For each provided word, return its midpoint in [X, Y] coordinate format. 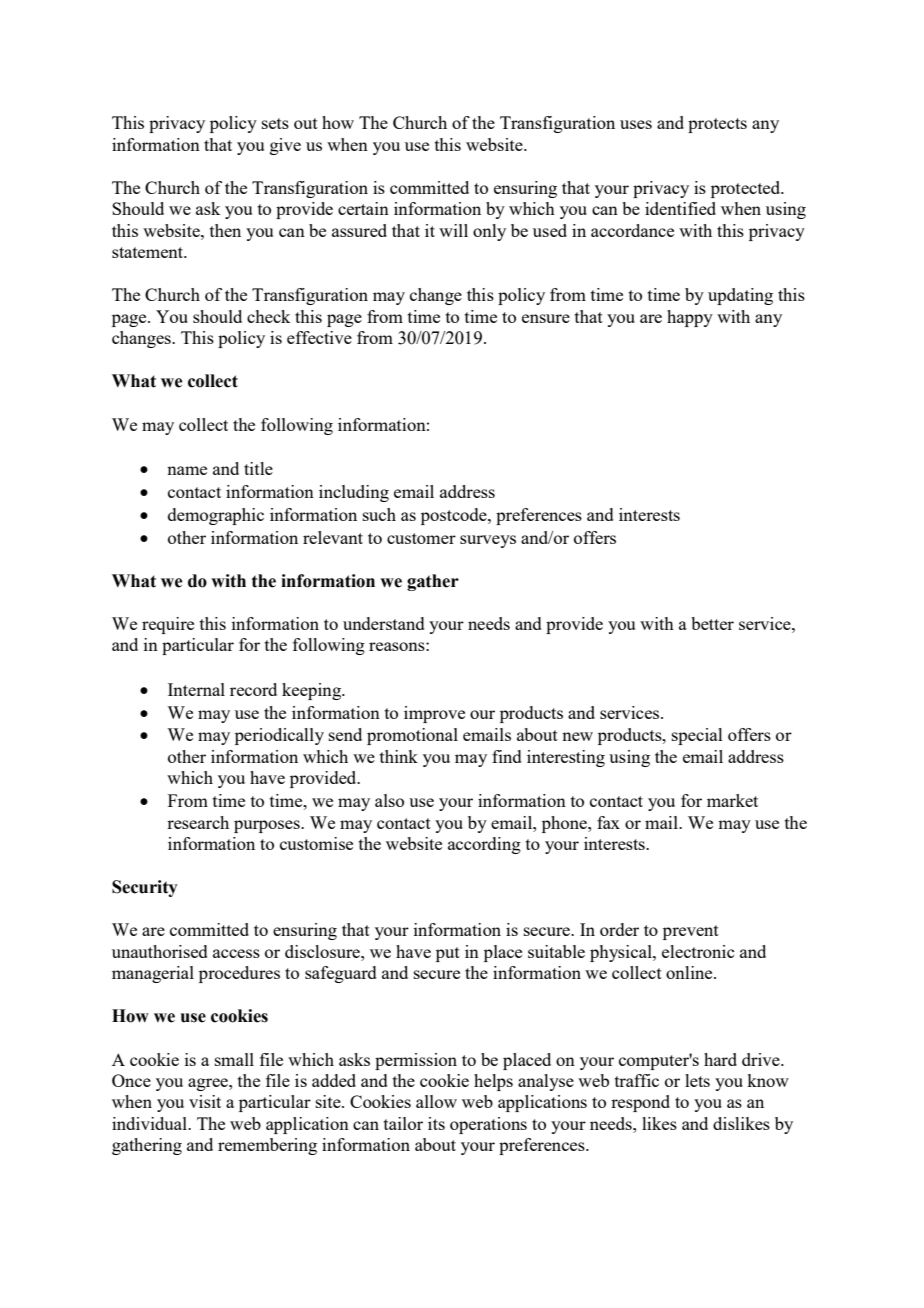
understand [384, 623]
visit [205, 1101]
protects [717, 125]
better [712, 623]
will [453, 230]
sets [275, 123]
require [168, 625]
